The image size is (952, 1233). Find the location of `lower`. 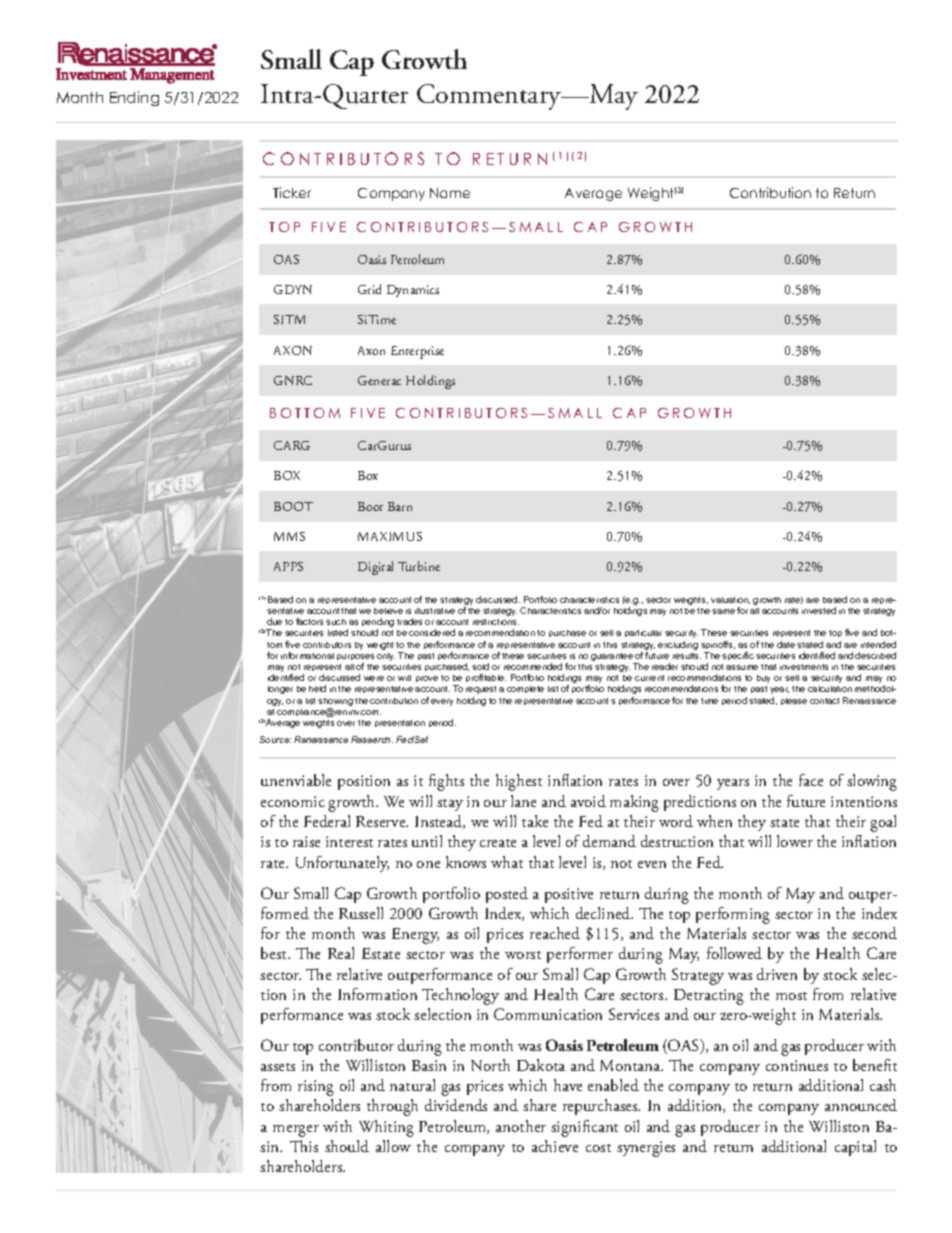

lower is located at coordinates (795, 841).
